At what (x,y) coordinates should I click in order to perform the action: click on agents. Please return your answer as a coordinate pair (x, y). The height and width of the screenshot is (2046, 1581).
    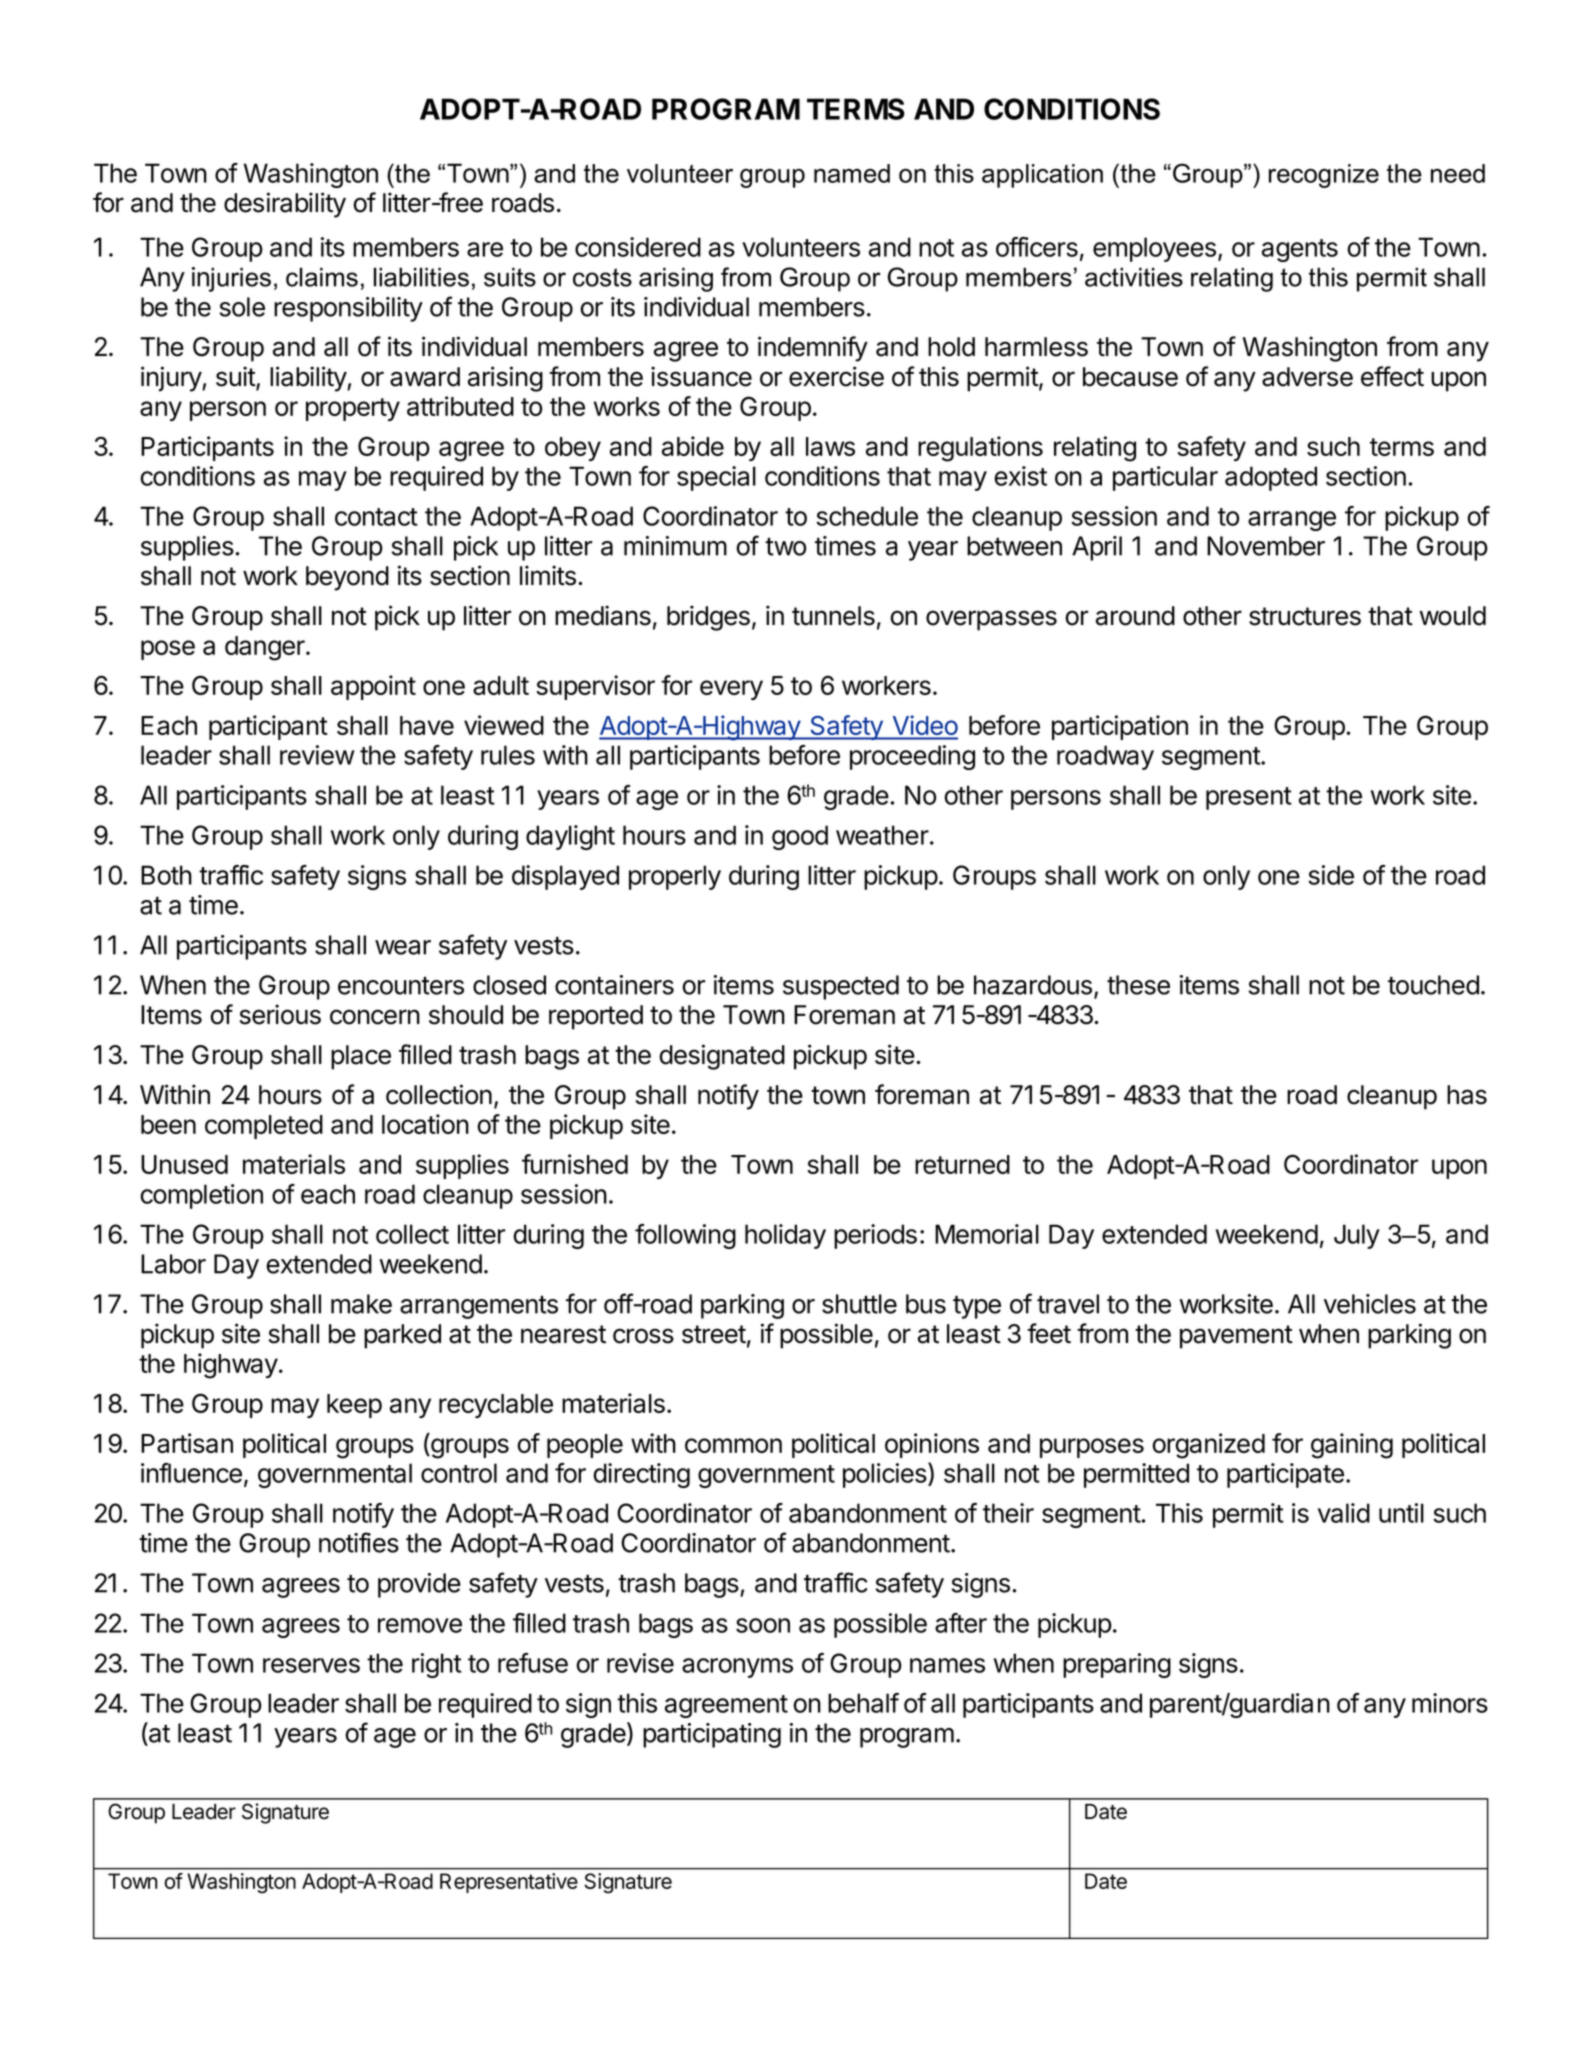
    Looking at the image, I should click on (1300, 250).
